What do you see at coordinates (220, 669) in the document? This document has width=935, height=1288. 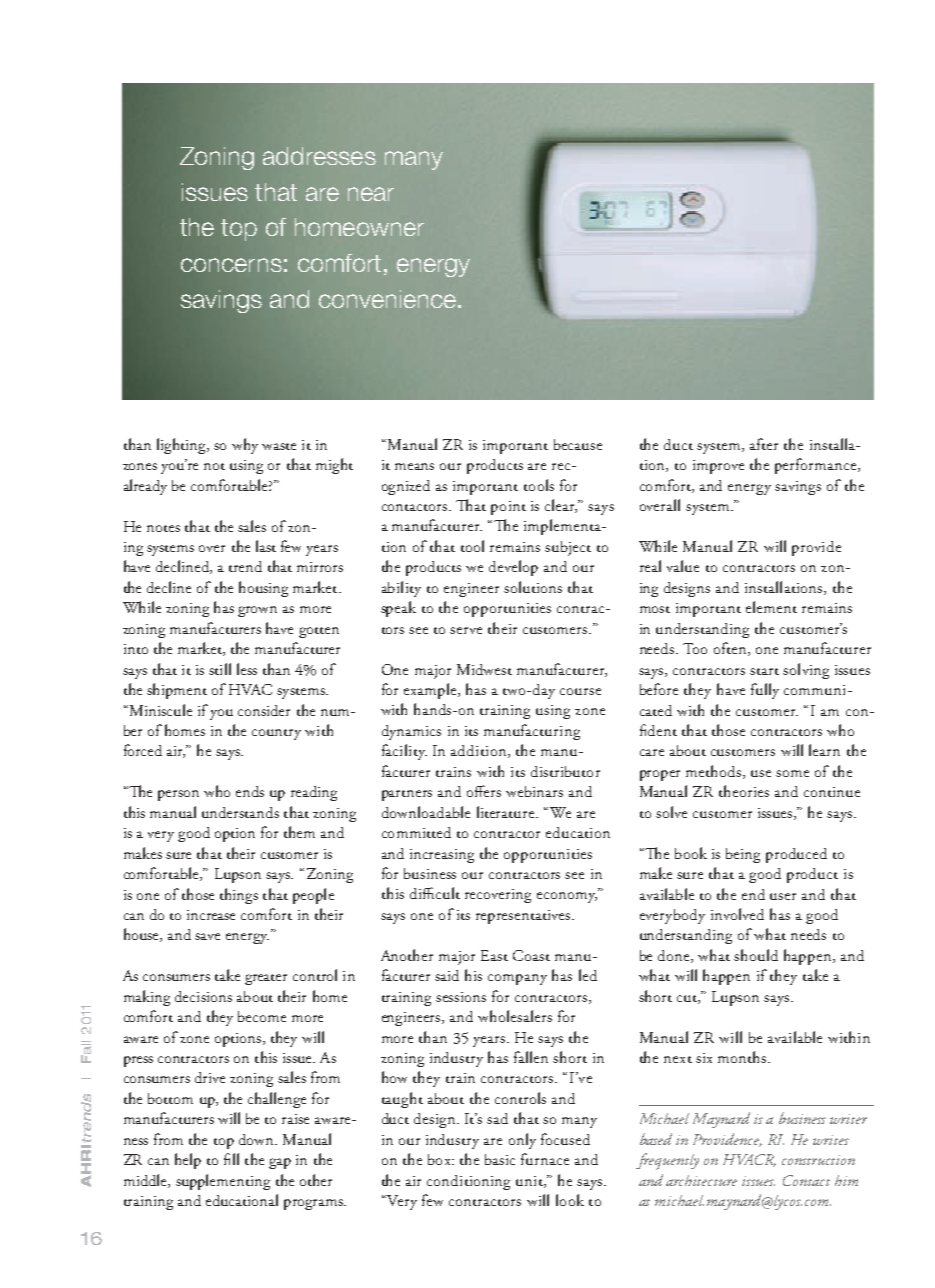 I see `still` at bounding box center [220, 669].
